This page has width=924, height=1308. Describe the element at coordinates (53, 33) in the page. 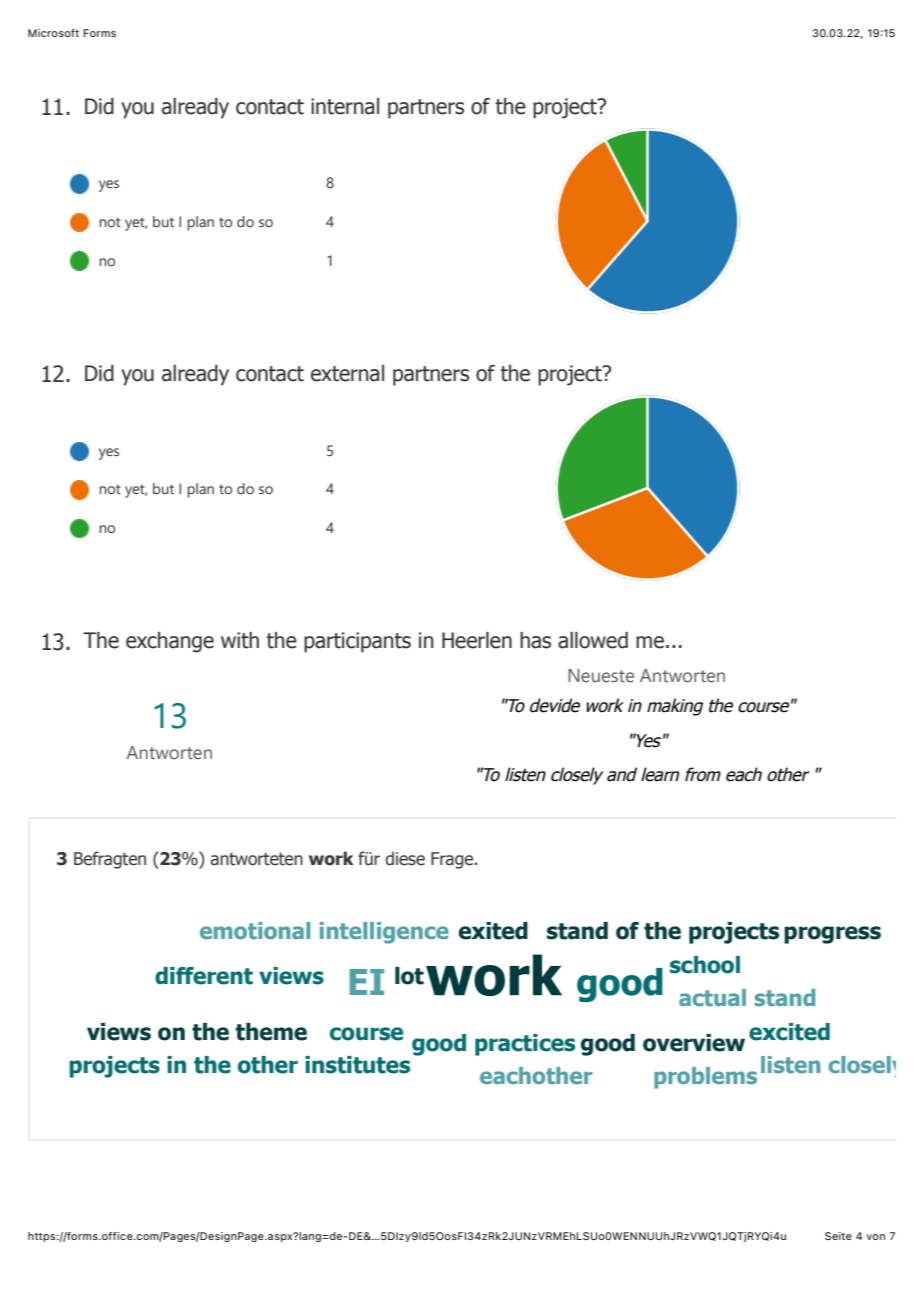

I see `Microsoft` at that location.
